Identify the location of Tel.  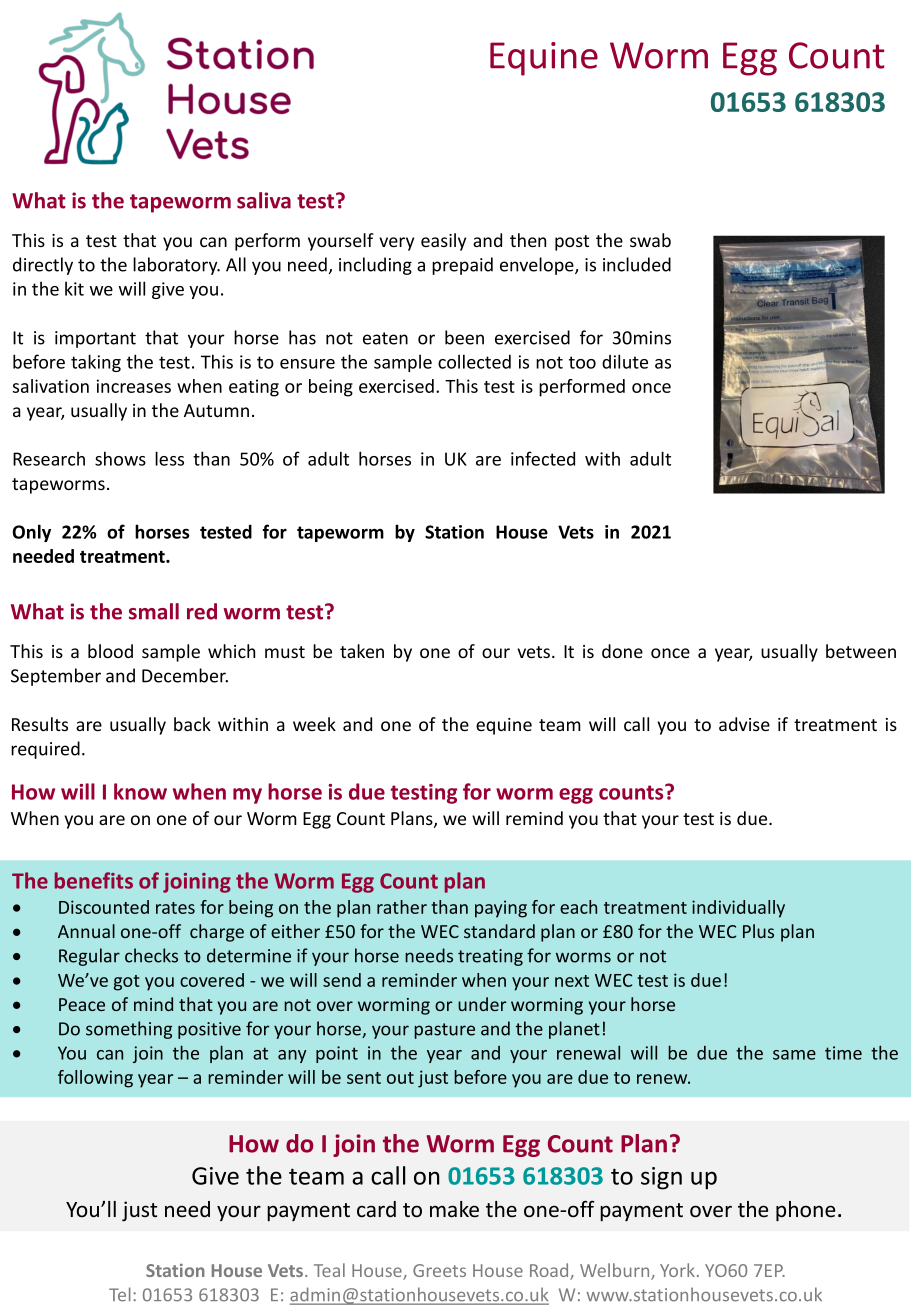
(120, 1294).
